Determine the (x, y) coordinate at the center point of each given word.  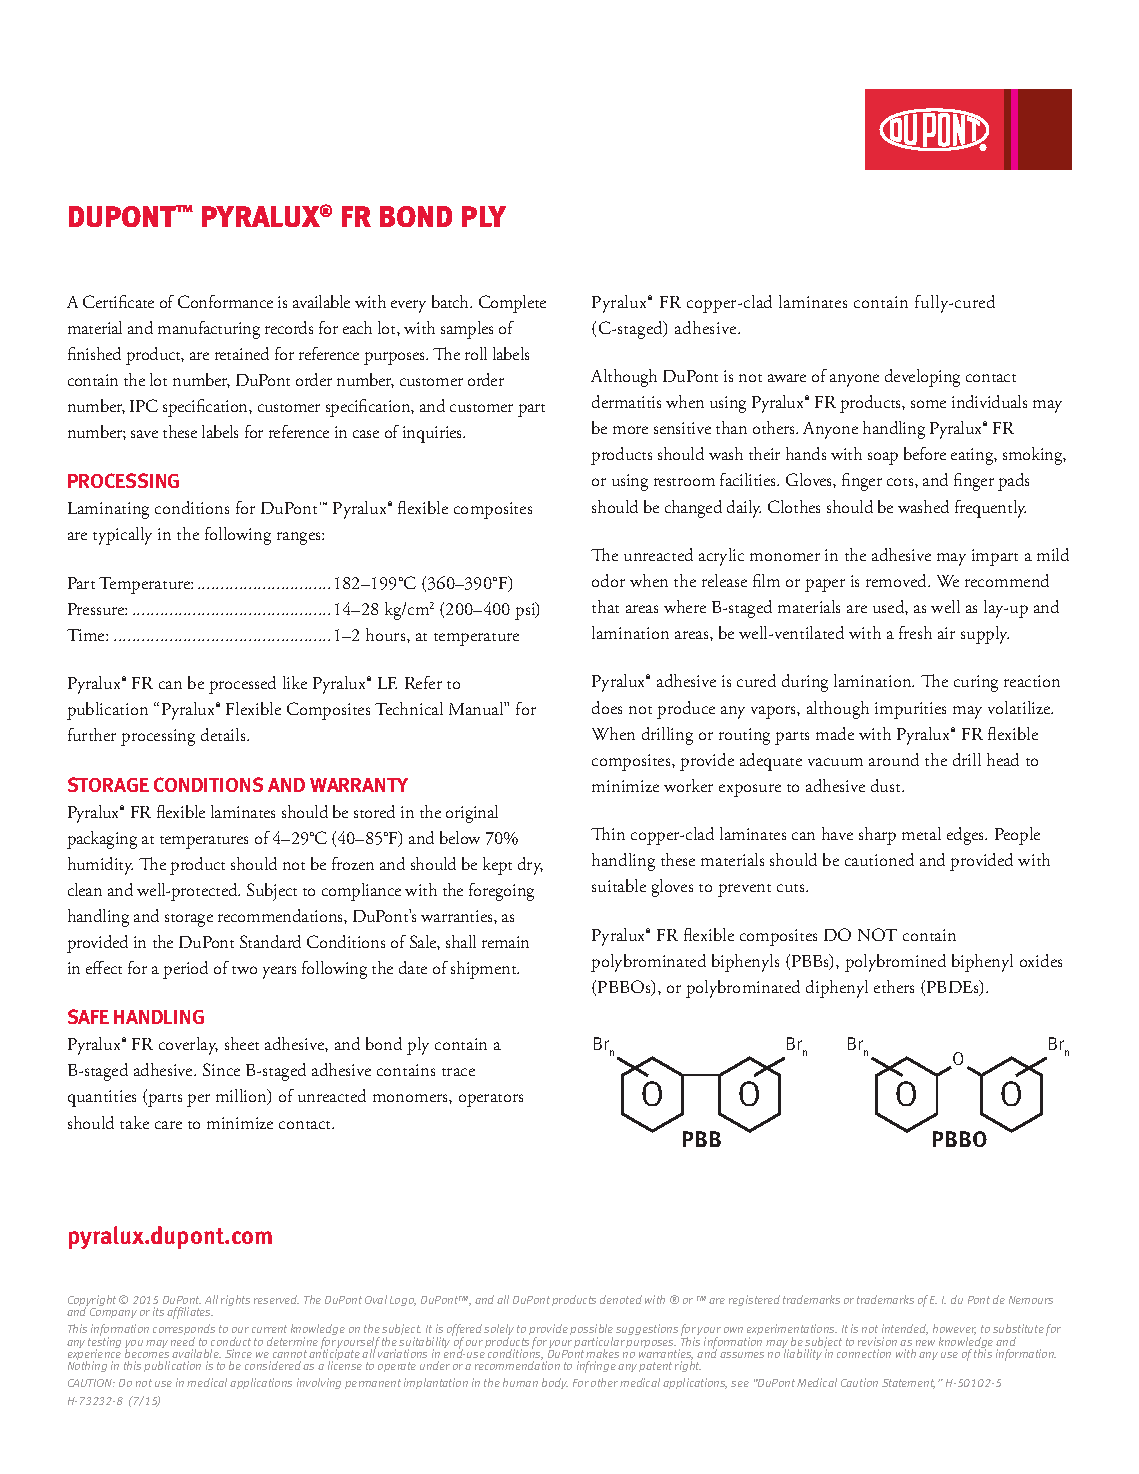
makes (602, 1353)
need (183, 1341)
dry (530, 866)
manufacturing (209, 330)
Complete (512, 304)
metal (921, 833)
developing (922, 378)
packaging (102, 840)
